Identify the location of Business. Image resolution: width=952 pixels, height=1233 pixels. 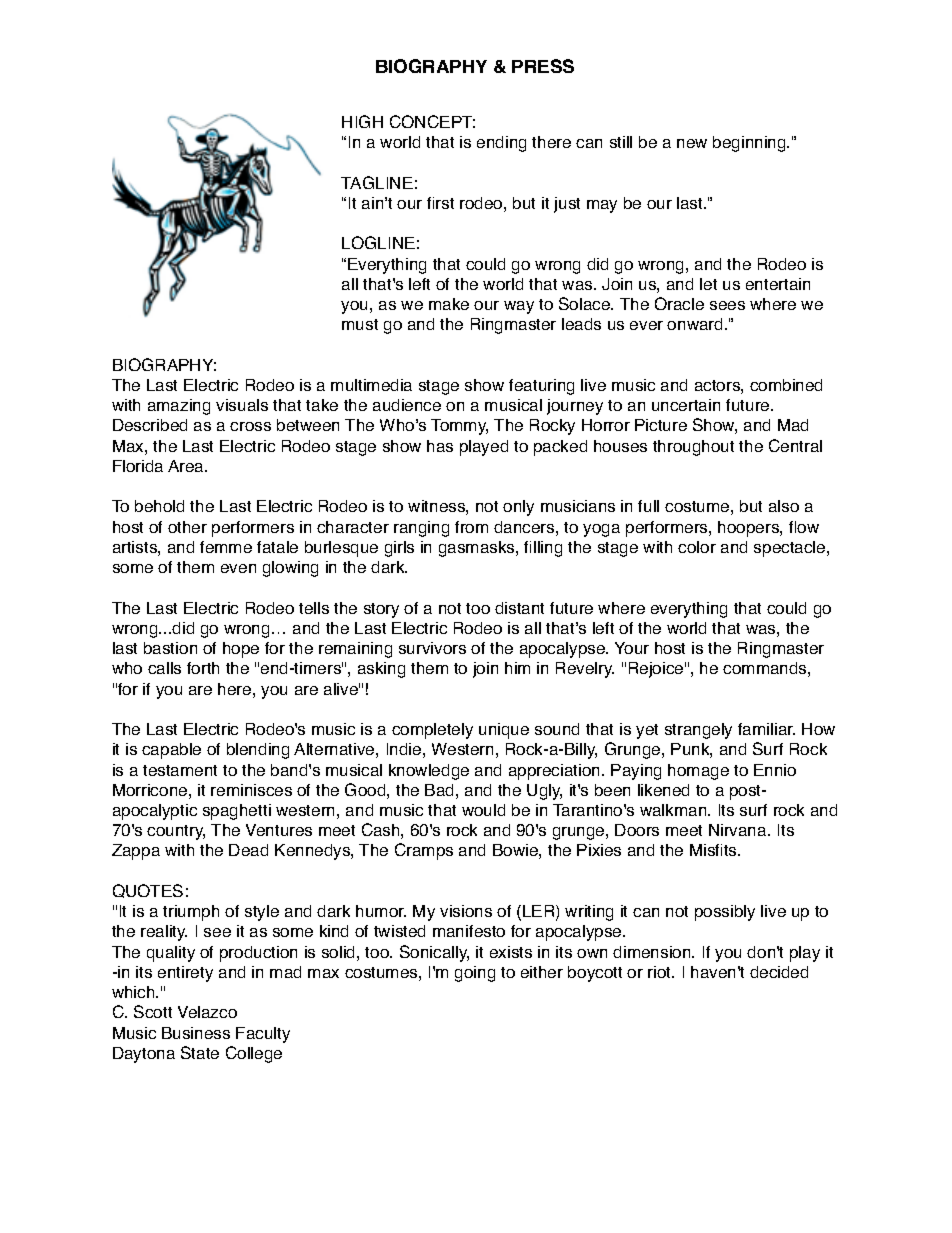
(196, 1033).
